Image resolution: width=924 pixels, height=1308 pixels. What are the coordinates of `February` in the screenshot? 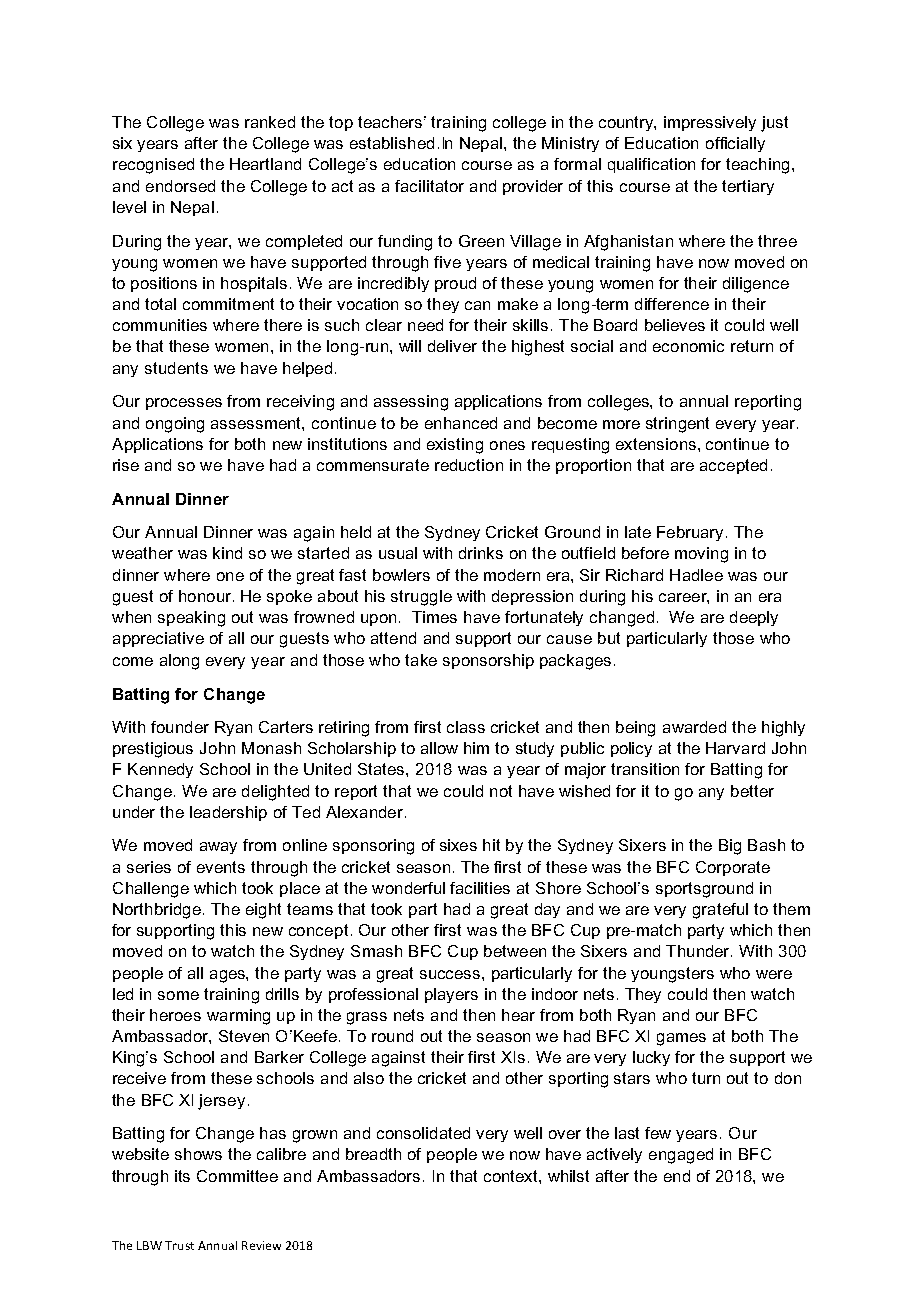 It's located at (692, 533).
